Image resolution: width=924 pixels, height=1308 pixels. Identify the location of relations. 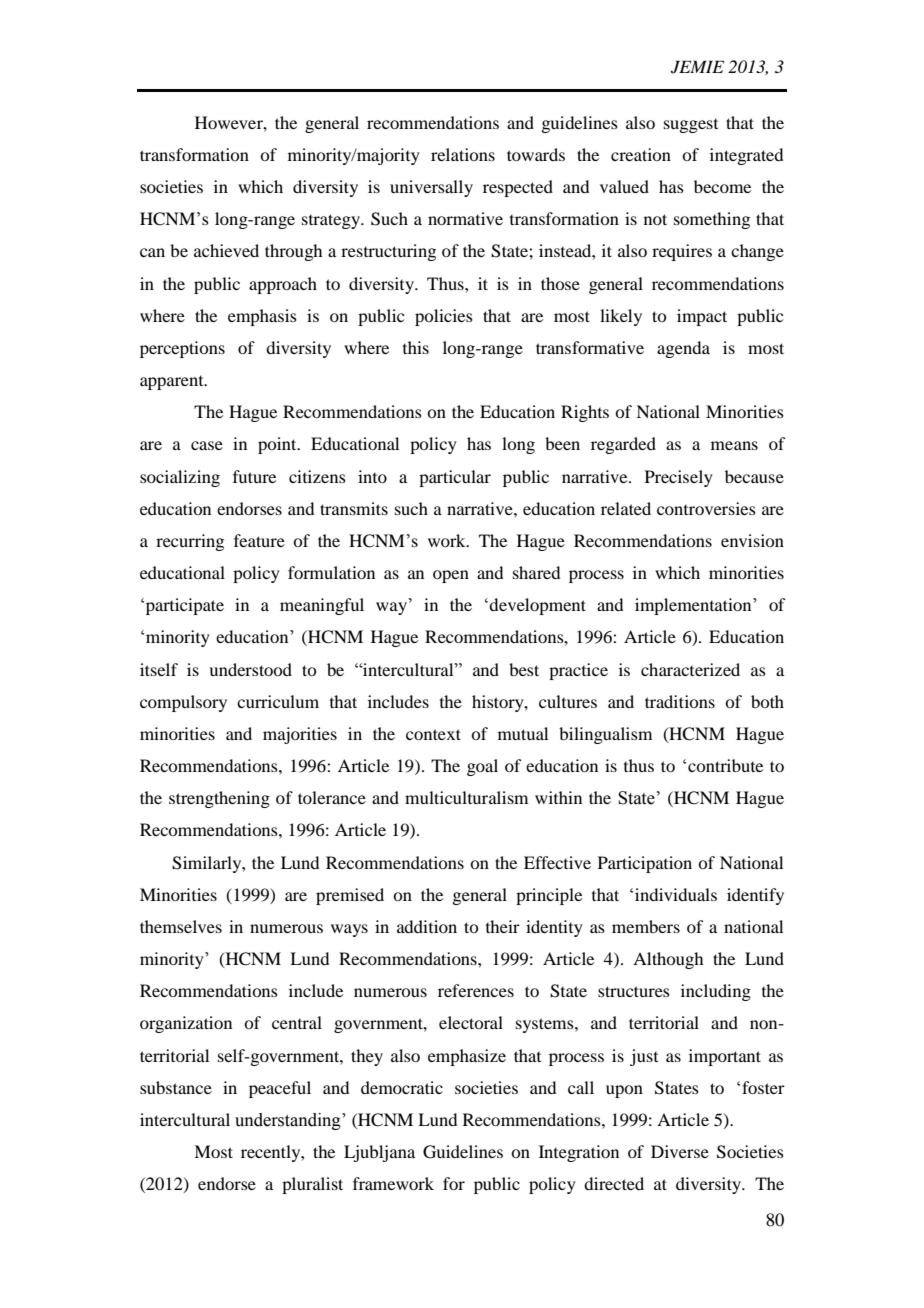
(463, 154).
